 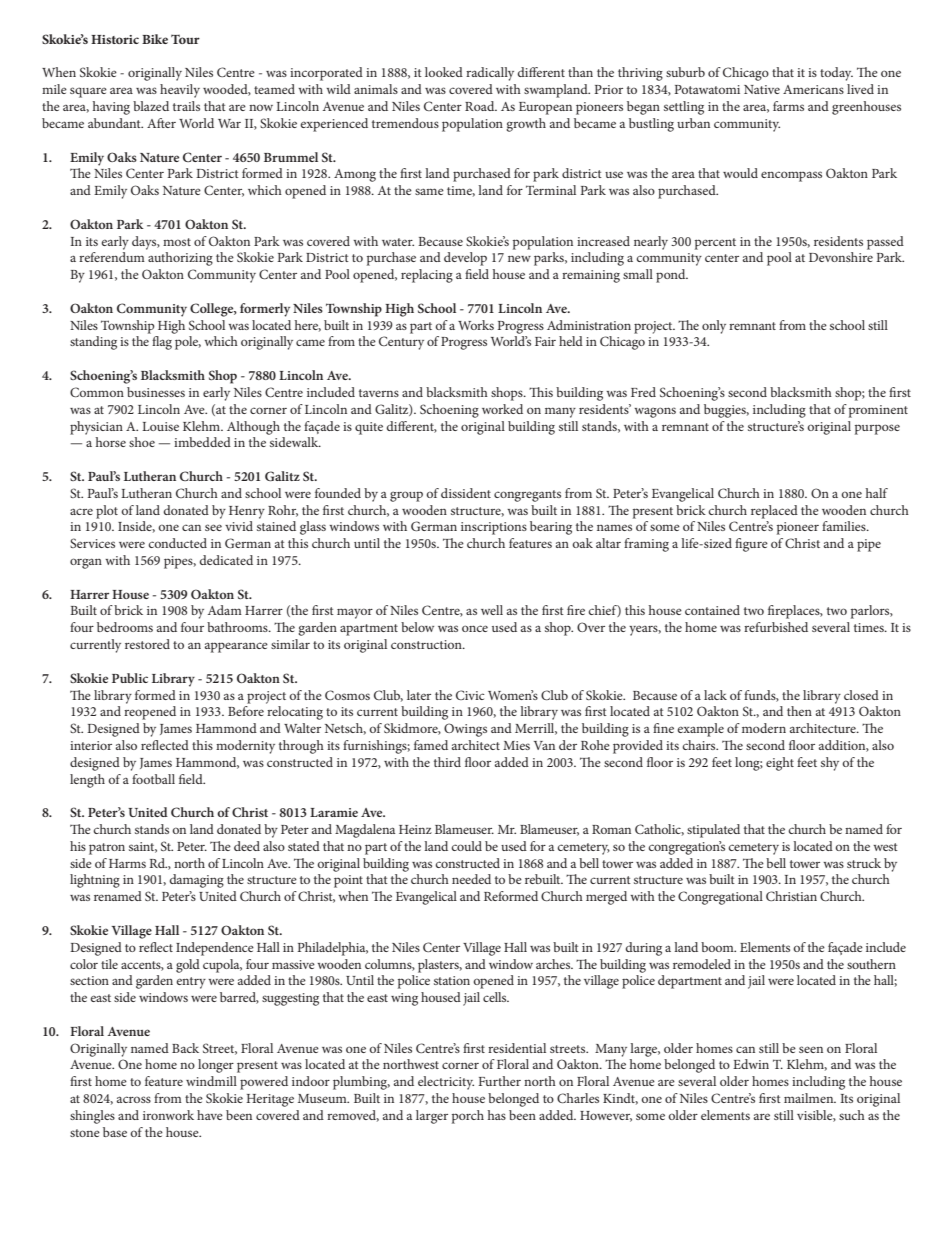 What do you see at coordinates (180, 91) in the image?
I see `heavily` at bounding box center [180, 91].
